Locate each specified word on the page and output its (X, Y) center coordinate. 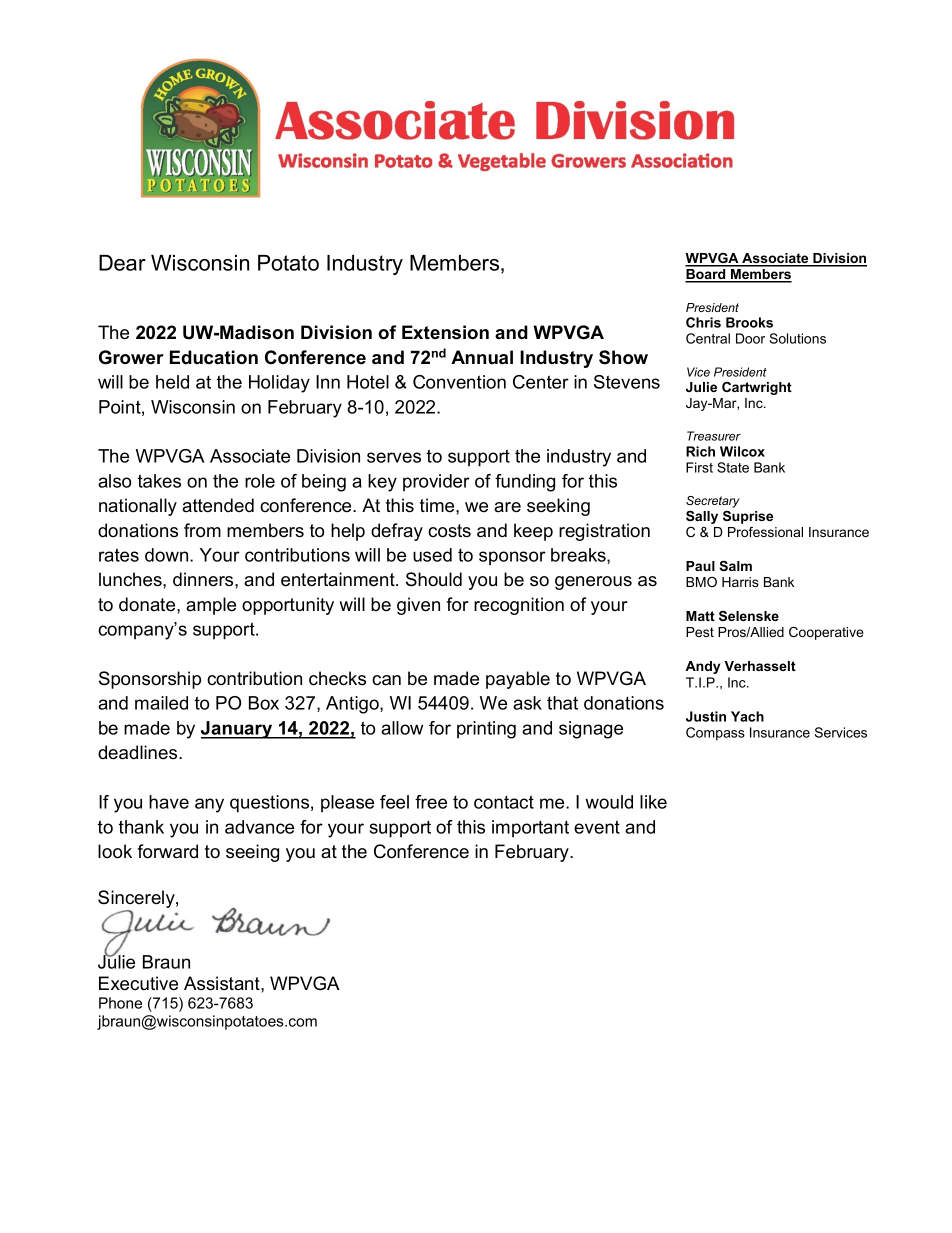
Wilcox (742, 451)
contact (504, 802)
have (169, 802)
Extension (445, 332)
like (653, 802)
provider (436, 482)
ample (211, 606)
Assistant (223, 983)
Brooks (749, 322)
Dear (122, 263)
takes (159, 481)
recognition (519, 606)
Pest (700, 632)
